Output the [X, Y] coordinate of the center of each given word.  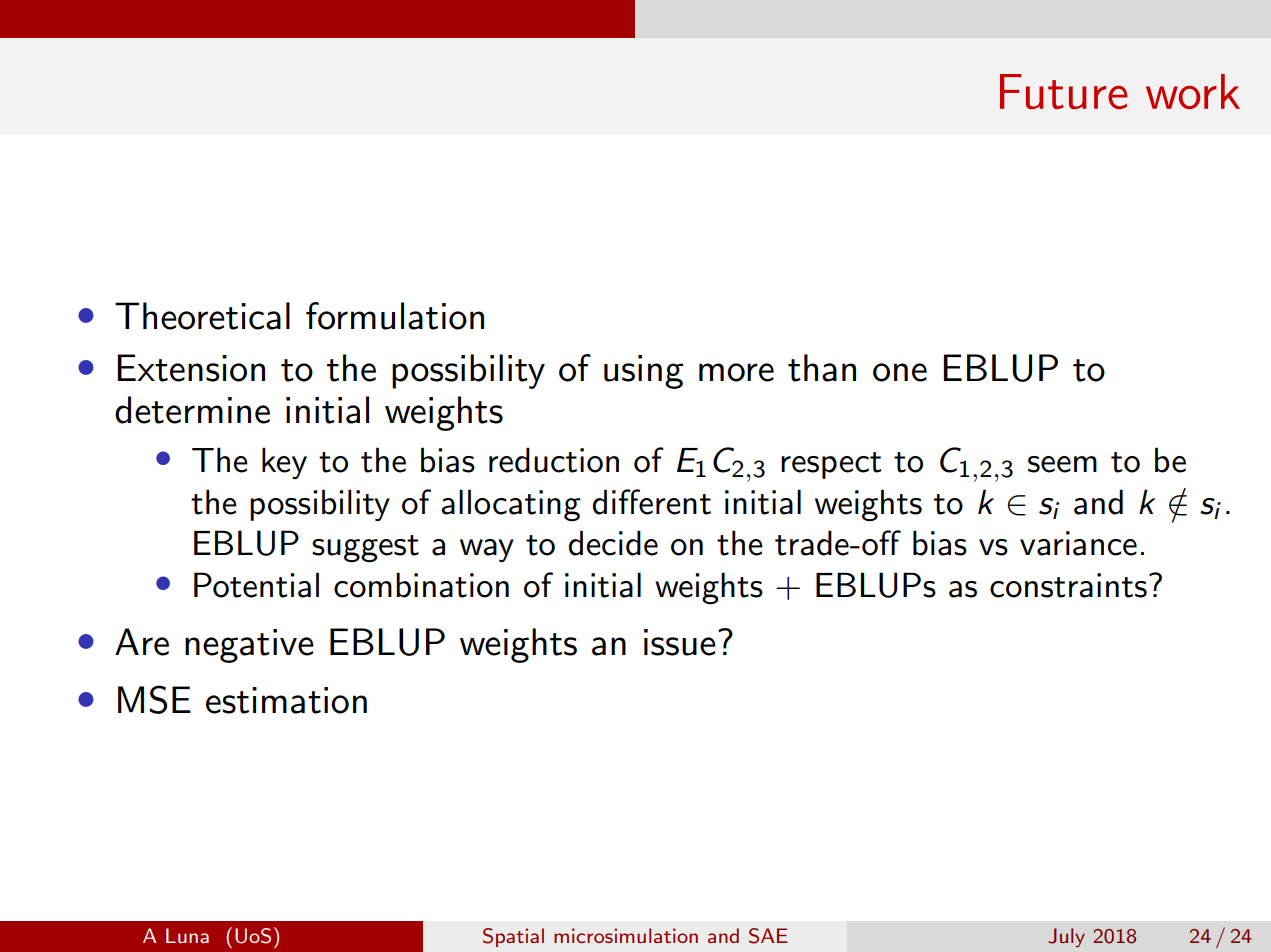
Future [1064, 91]
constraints [1068, 585]
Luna [187, 935]
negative [249, 646]
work [1193, 91]
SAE [768, 936]
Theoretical [202, 316]
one [900, 372]
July [1066, 937]
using [644, 372]
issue [680, 642]
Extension [191, 368]
